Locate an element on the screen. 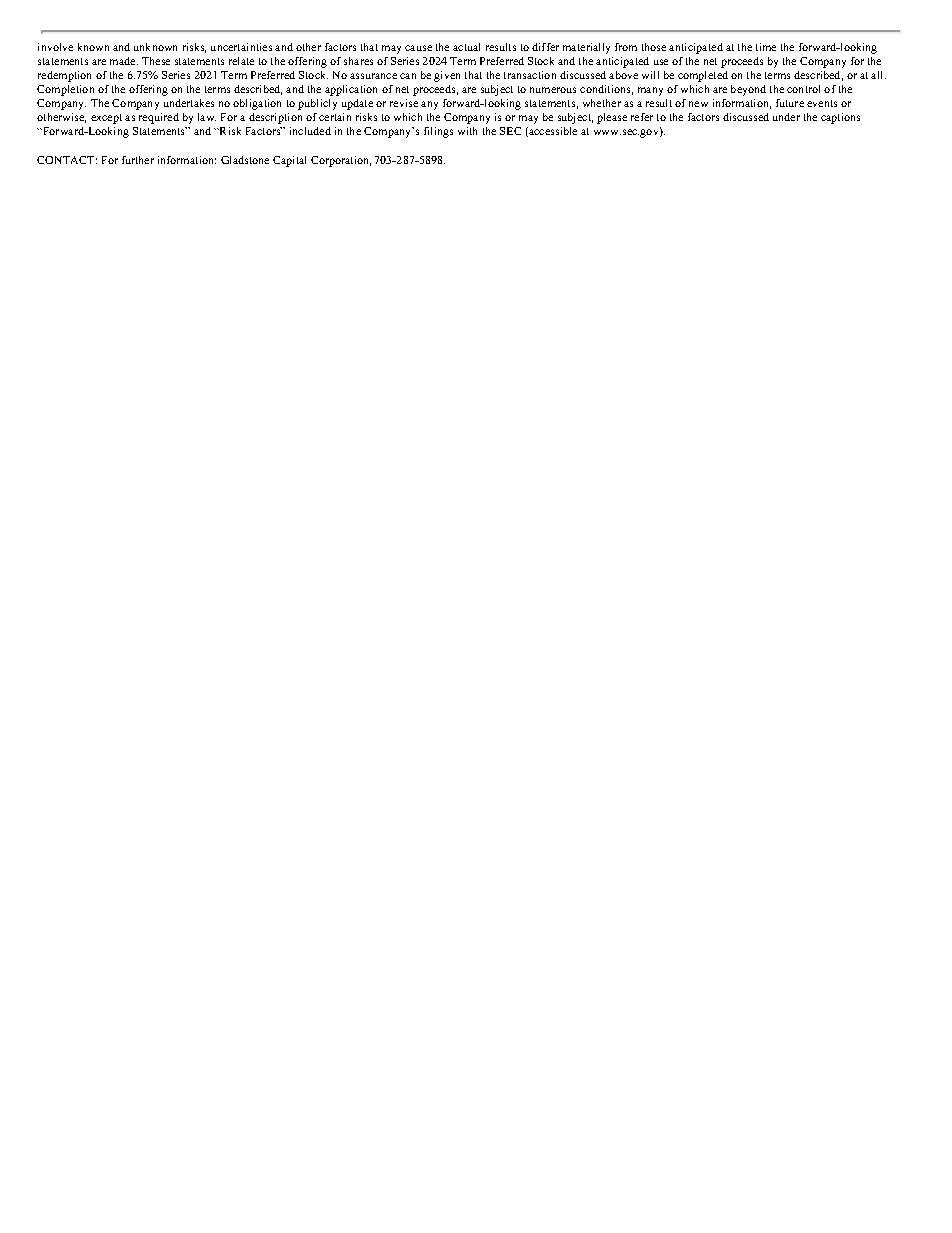  cause is located at coordinates (418, 48).
